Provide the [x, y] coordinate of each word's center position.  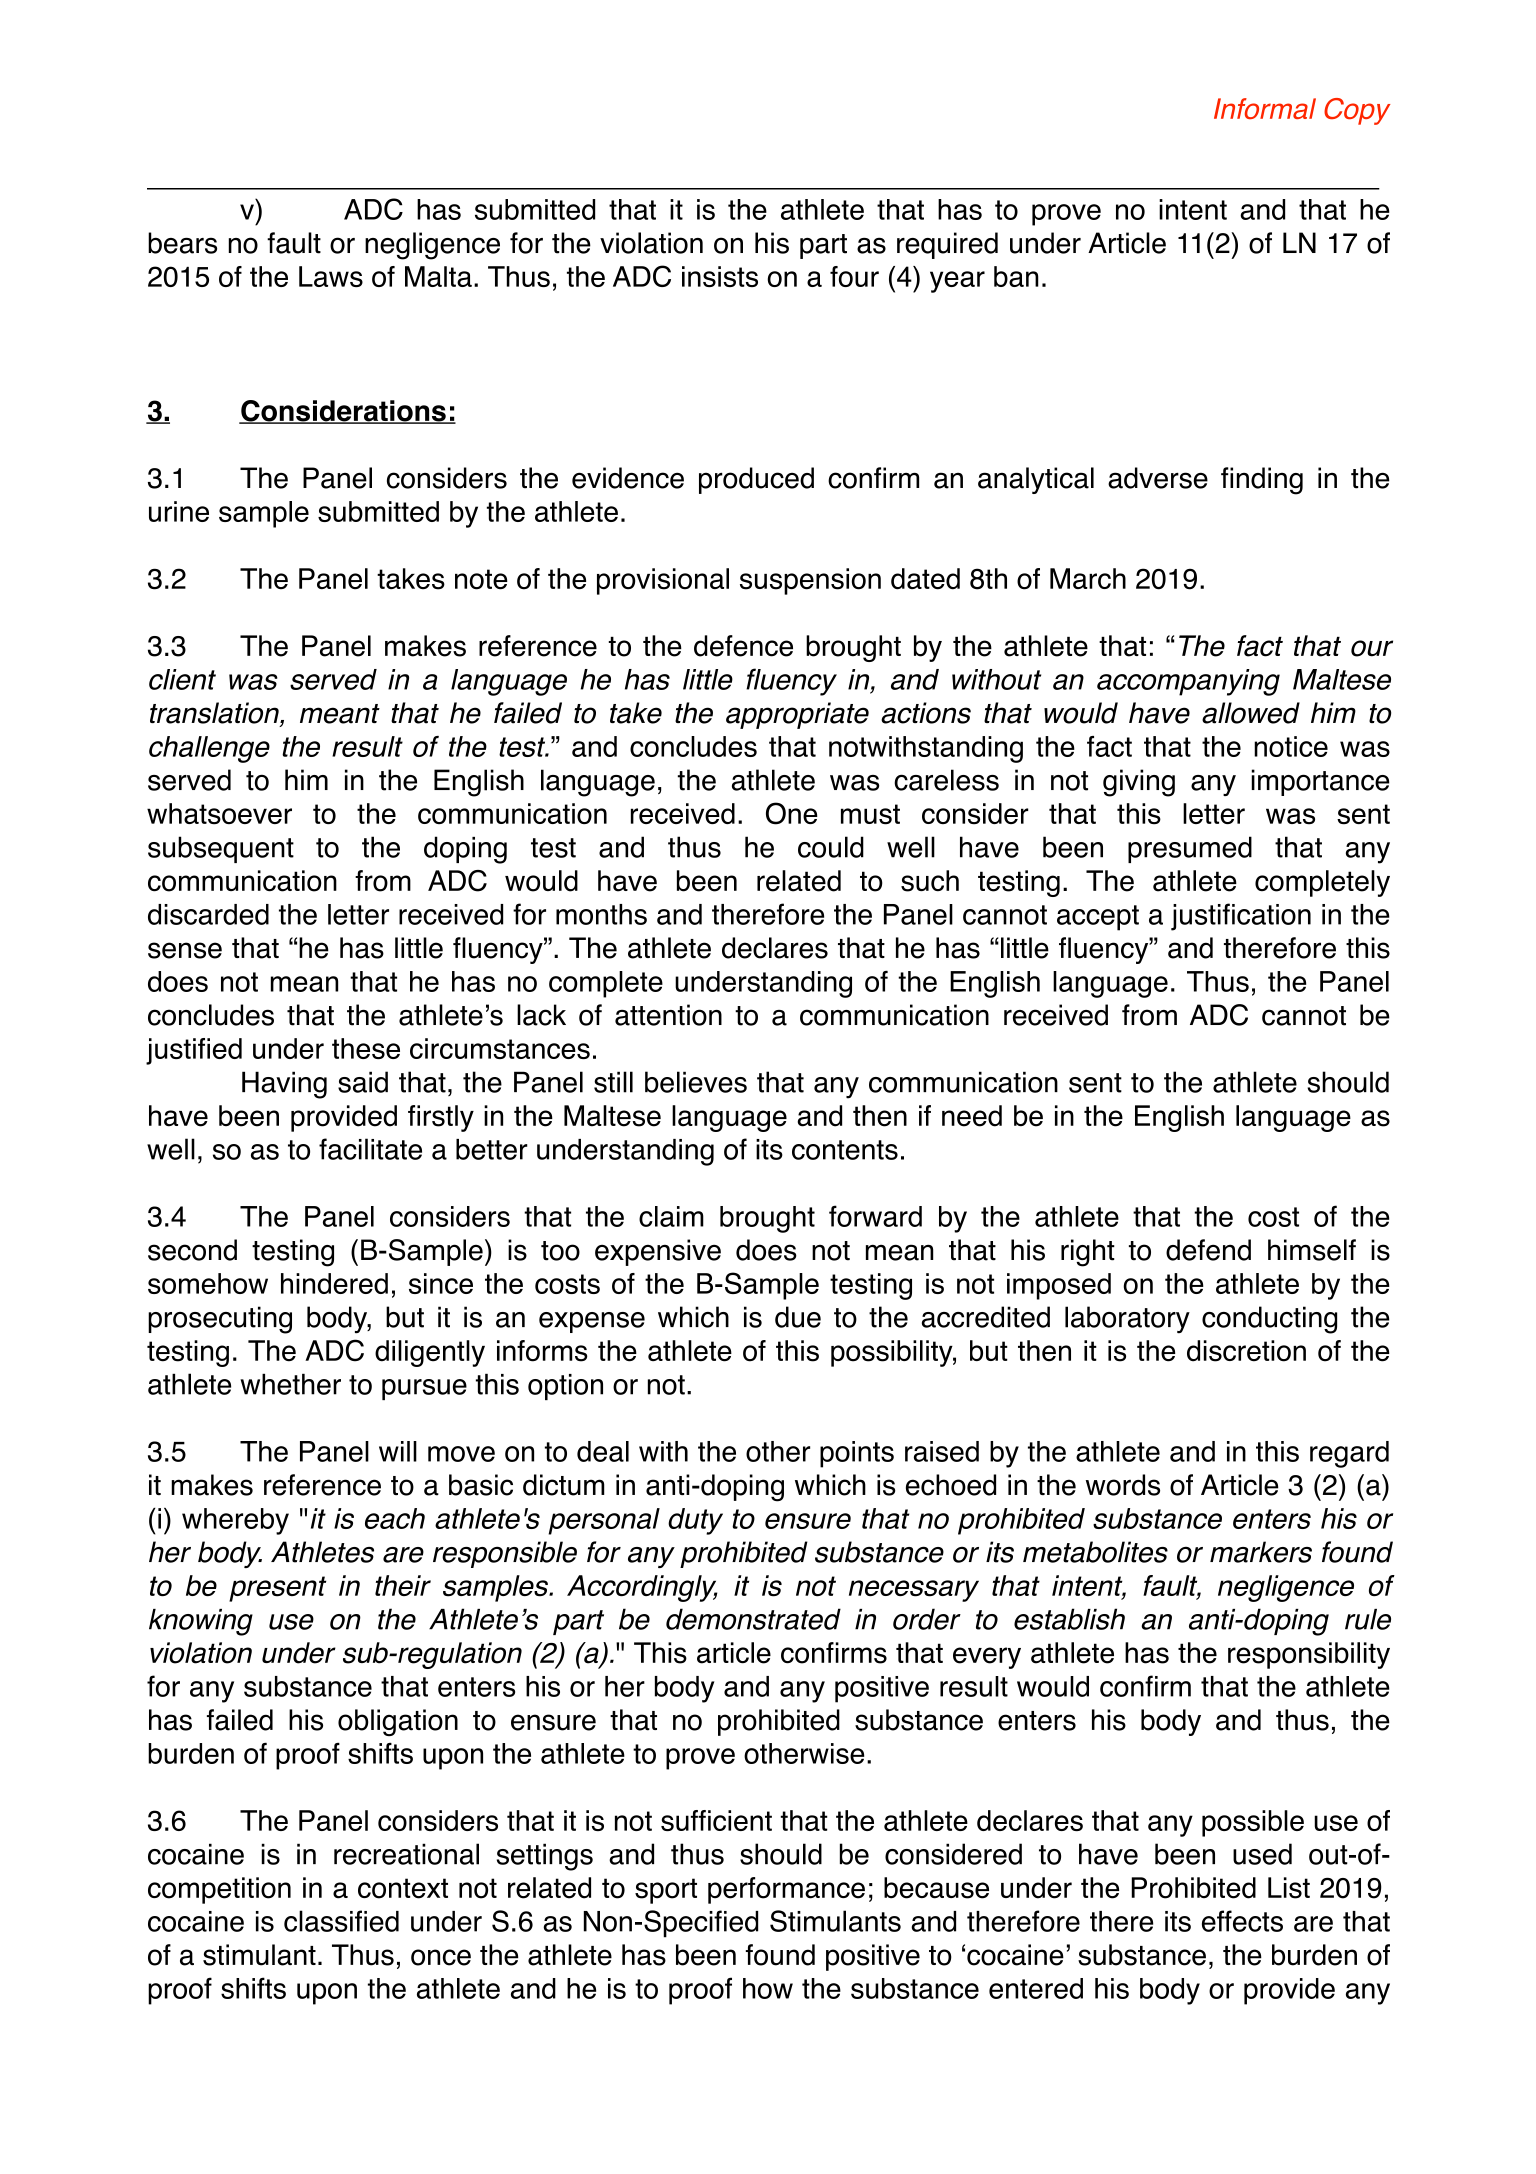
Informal [1265, 108]
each [395, 1518]
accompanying [1188, 682]
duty [695, 1521]
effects [1242, 1921]
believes [696, 1082]
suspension [810, 581]
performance [786, 1890]
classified [341, 1921]
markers [1261, 1552]
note [481, 579]
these [366, 1048]
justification [1241, 917]
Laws [331, 276]
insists [720, 276]
